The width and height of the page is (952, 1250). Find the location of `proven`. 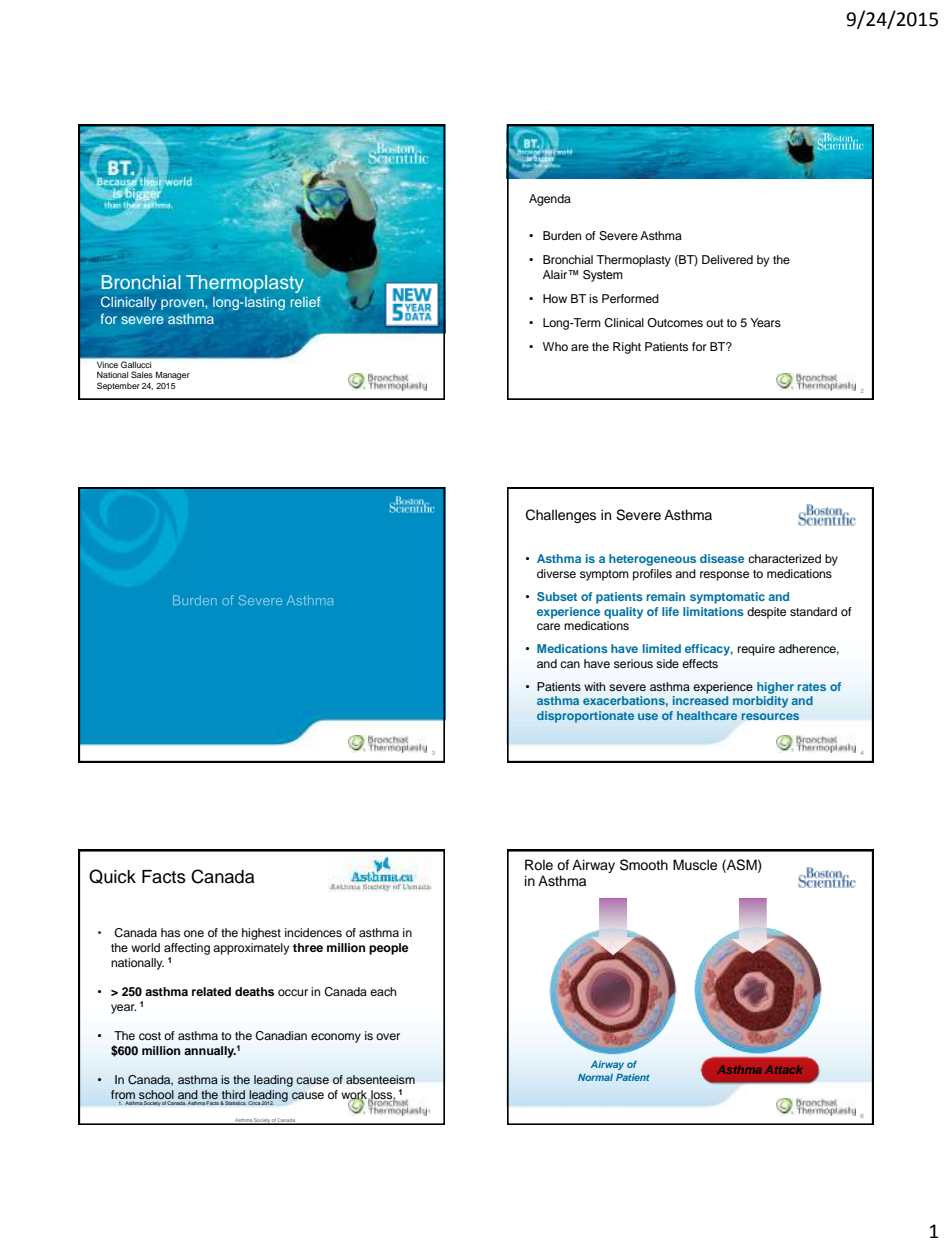

proven is located at coordinates (183, 304).
